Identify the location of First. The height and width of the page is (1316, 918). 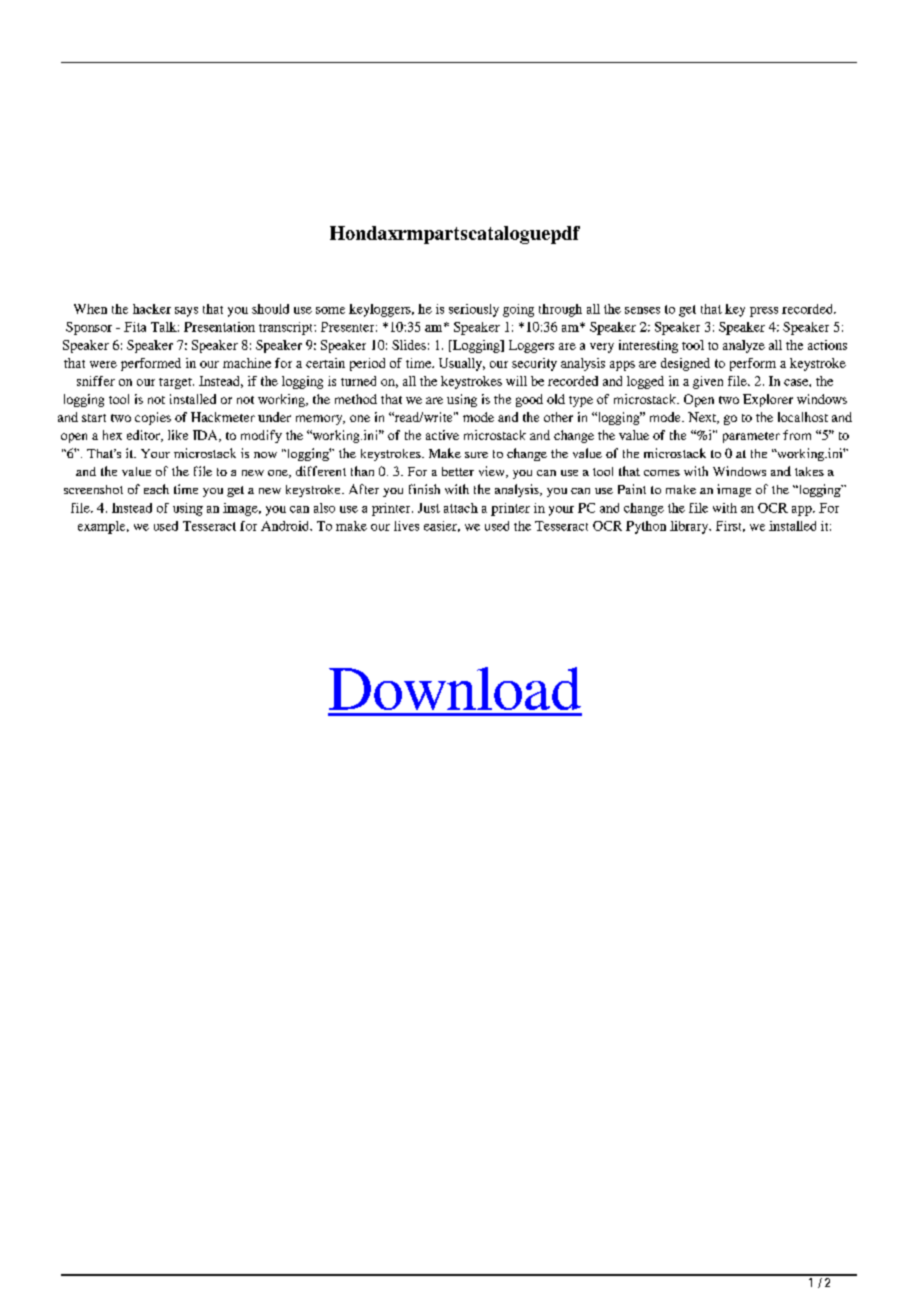
(730, 526).
